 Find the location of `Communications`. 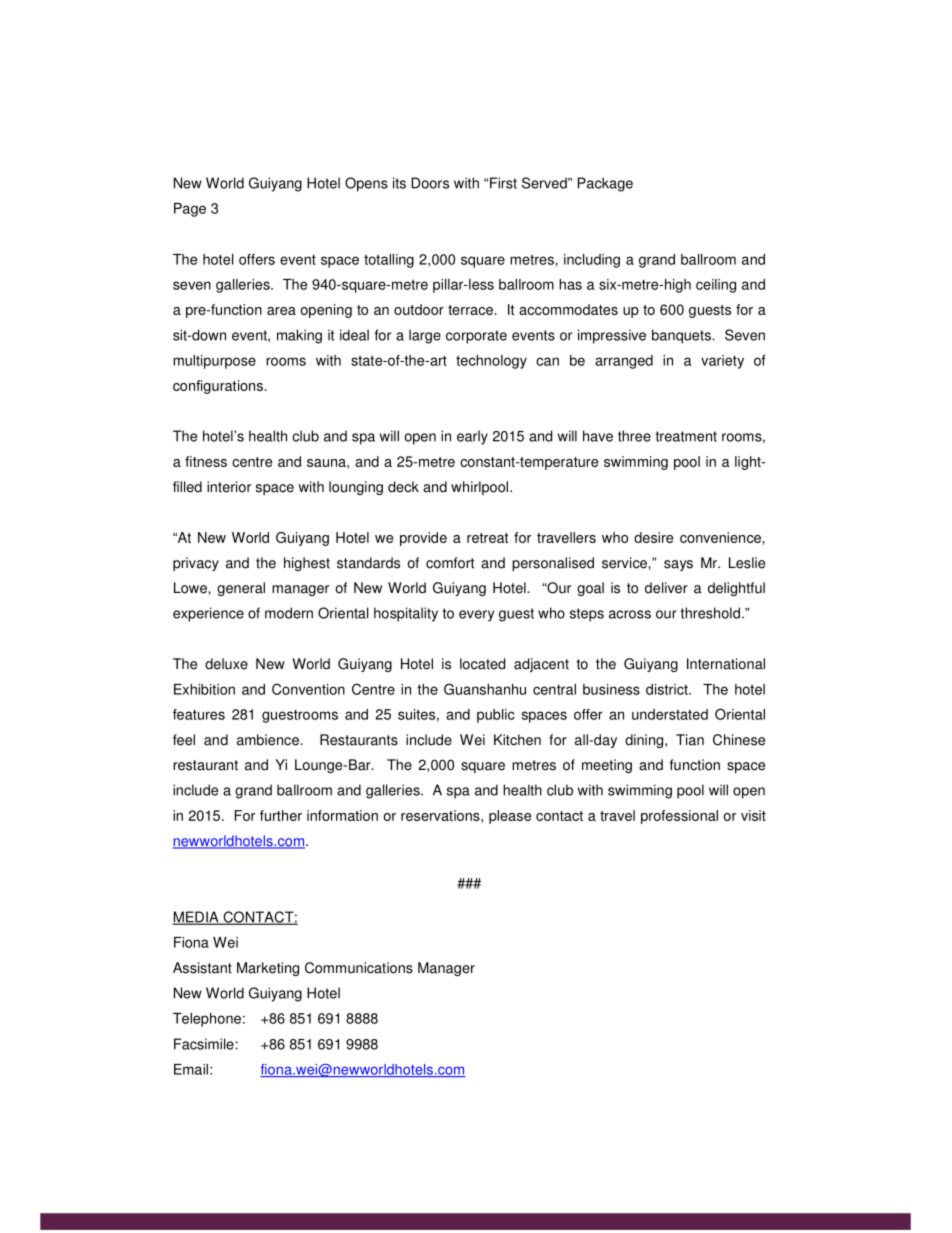

Communications is located at coordinates (359, 968).
